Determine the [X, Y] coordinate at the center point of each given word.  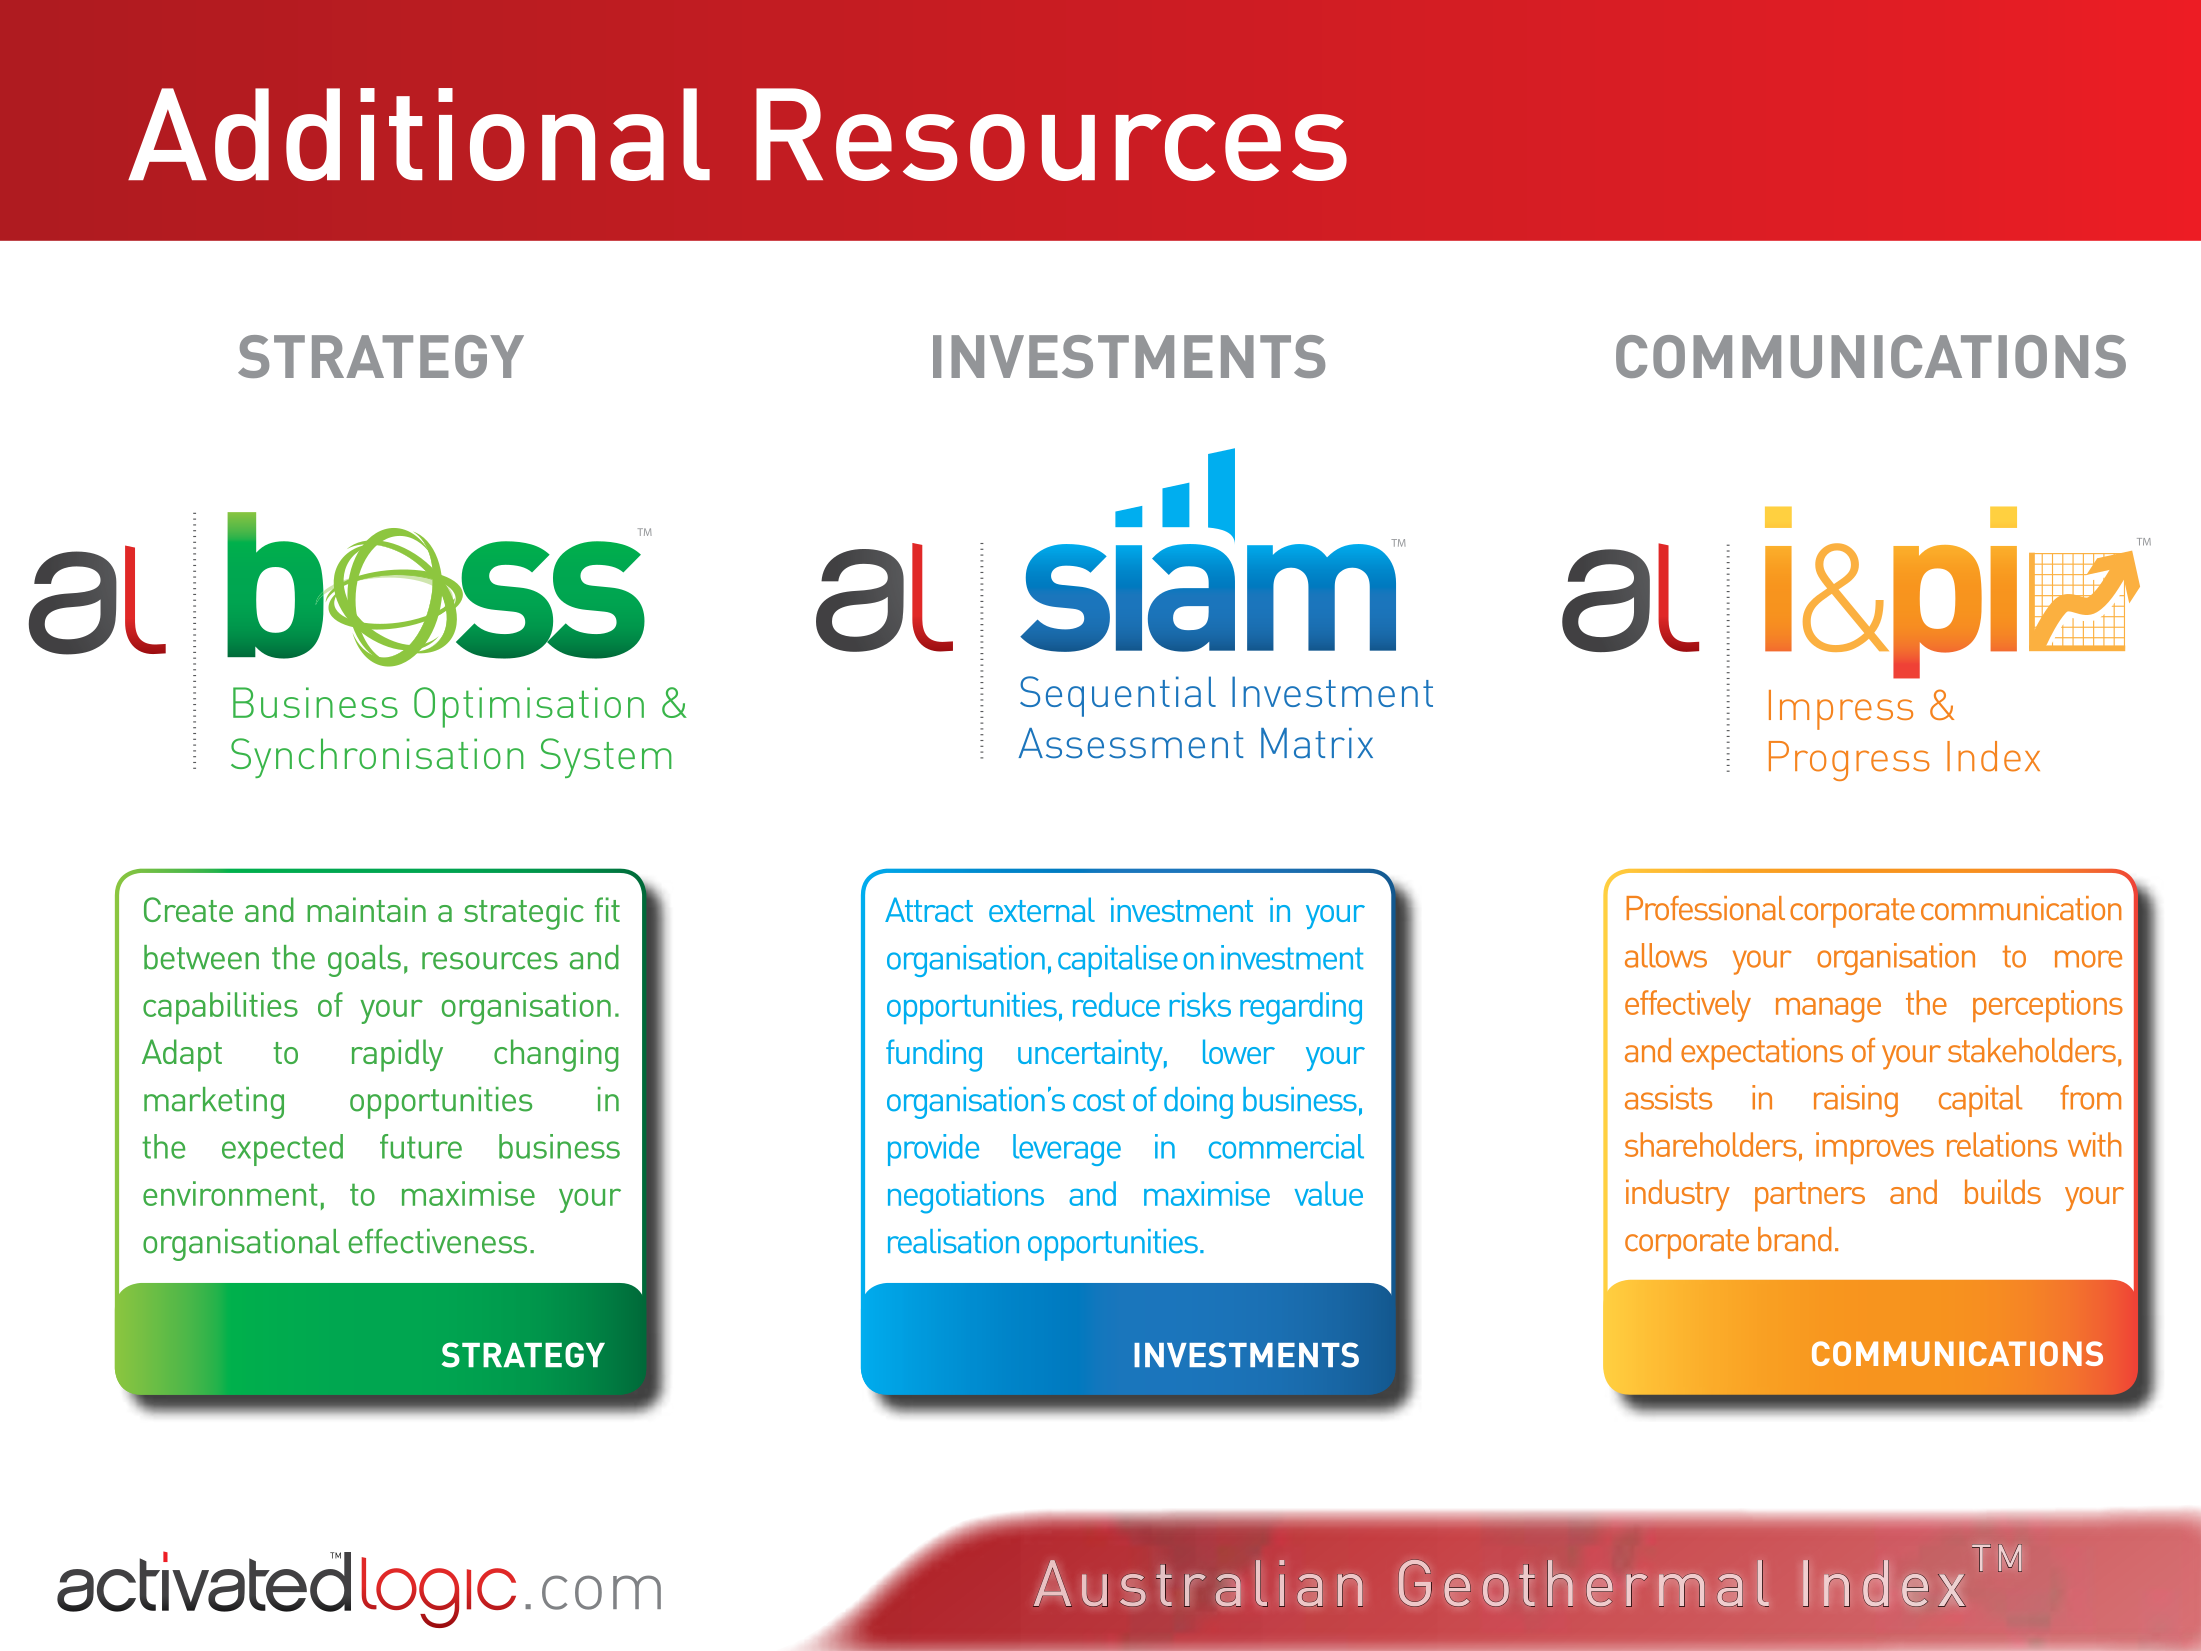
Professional [1705, 908]
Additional [419, 134]
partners [1810, 1197]
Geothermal [1584, 1583]
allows [1666, 955]
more [2088, 959]
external [1042, 909]
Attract [929, 909]
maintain [366, 909]
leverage [1067, 1150]
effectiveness [438, 1241]
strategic [524, 913]
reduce [1116, 1004]
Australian [1198, 1583]
